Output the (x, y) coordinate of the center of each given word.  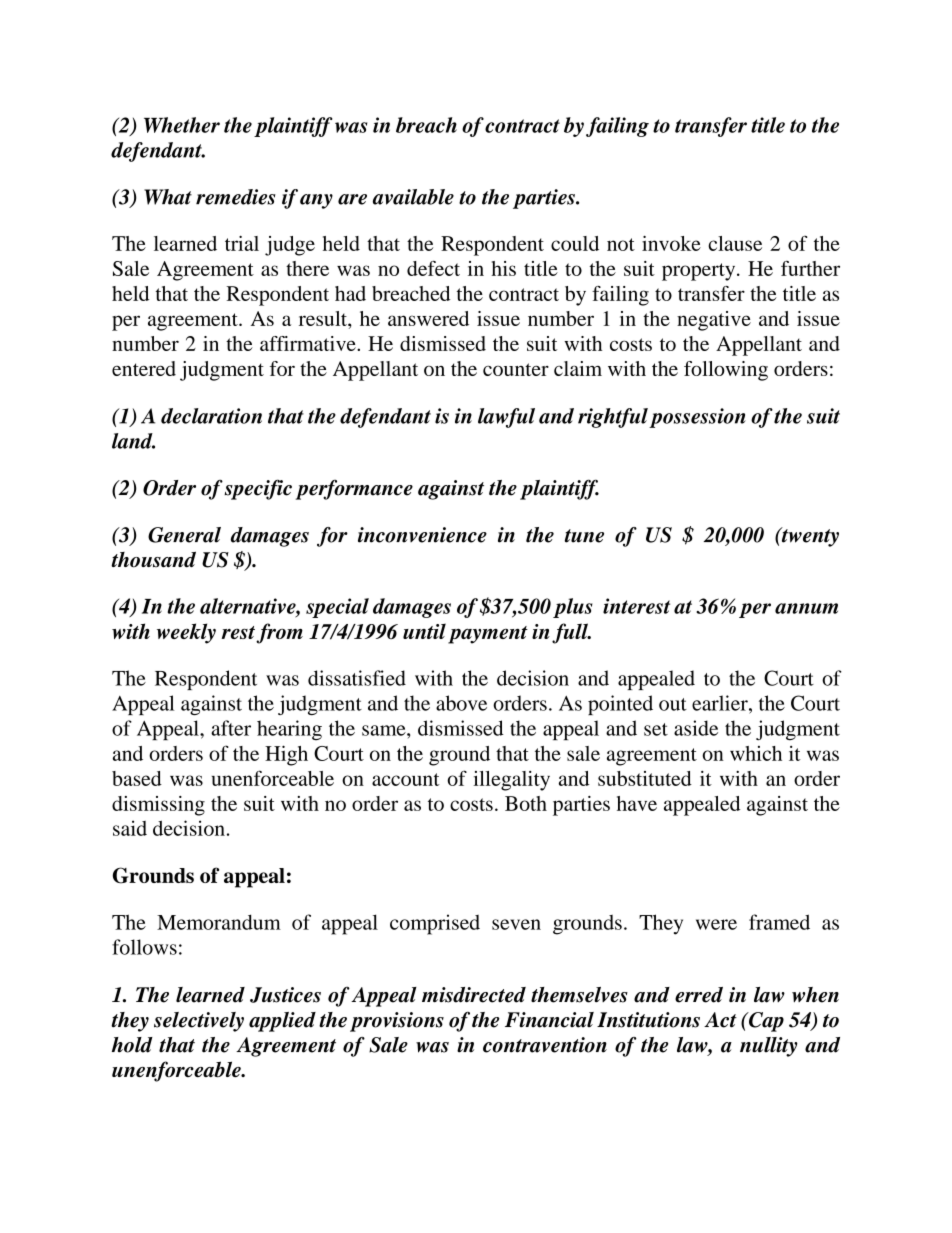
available (413, 197)
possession (697, 418)
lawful (506, 418)
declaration (211, 416)
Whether (182, 125)
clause (735, 243)
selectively (199, 1022)
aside (696, 728)
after (231, 728)
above (461, 703)
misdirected (474, 995)
